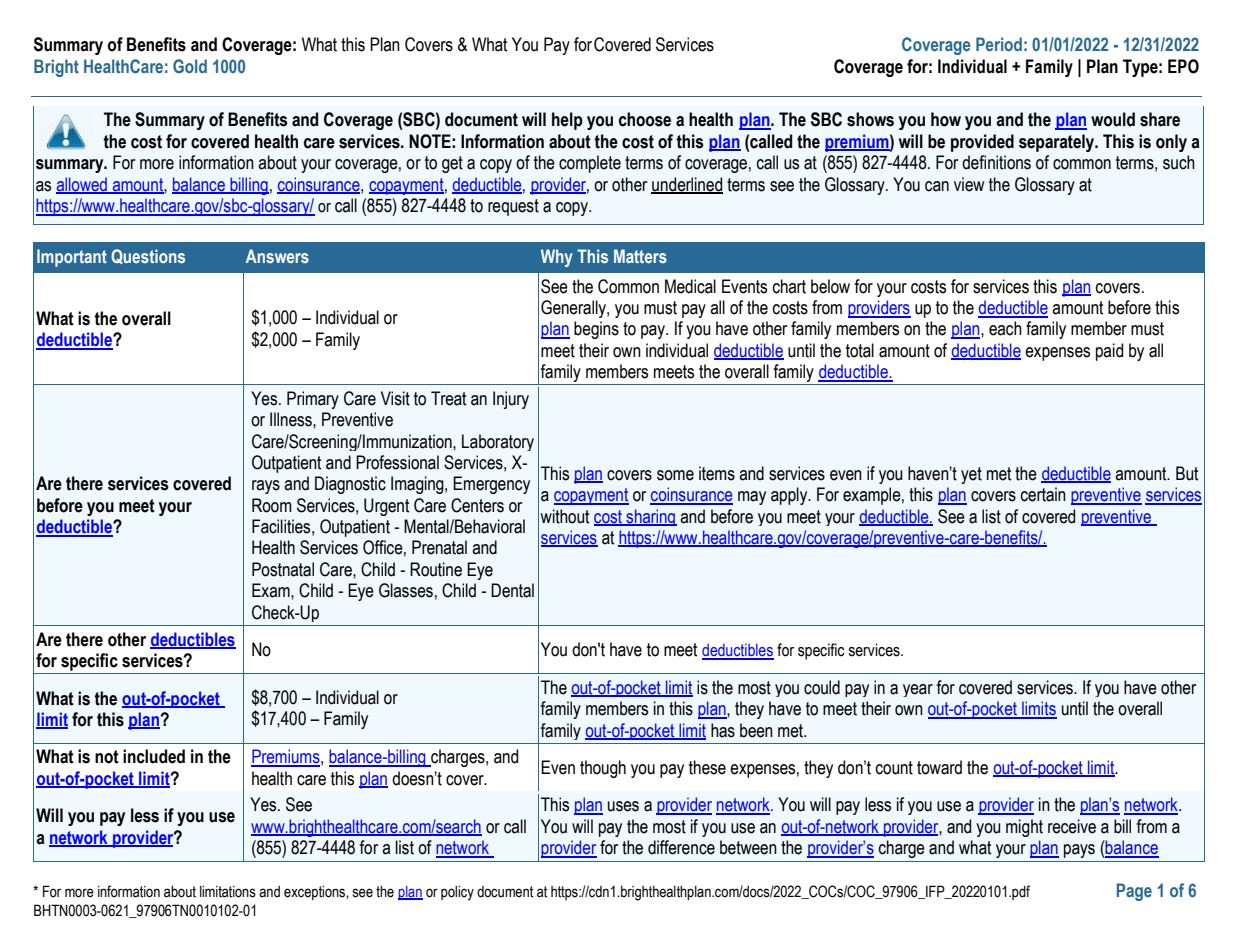 Image resolution: width=1233 pixels, height=952 pixels. What do you see at coordinates (596, 330) in the screenshot?
I see `begins` at bounding box center [596, 330].
